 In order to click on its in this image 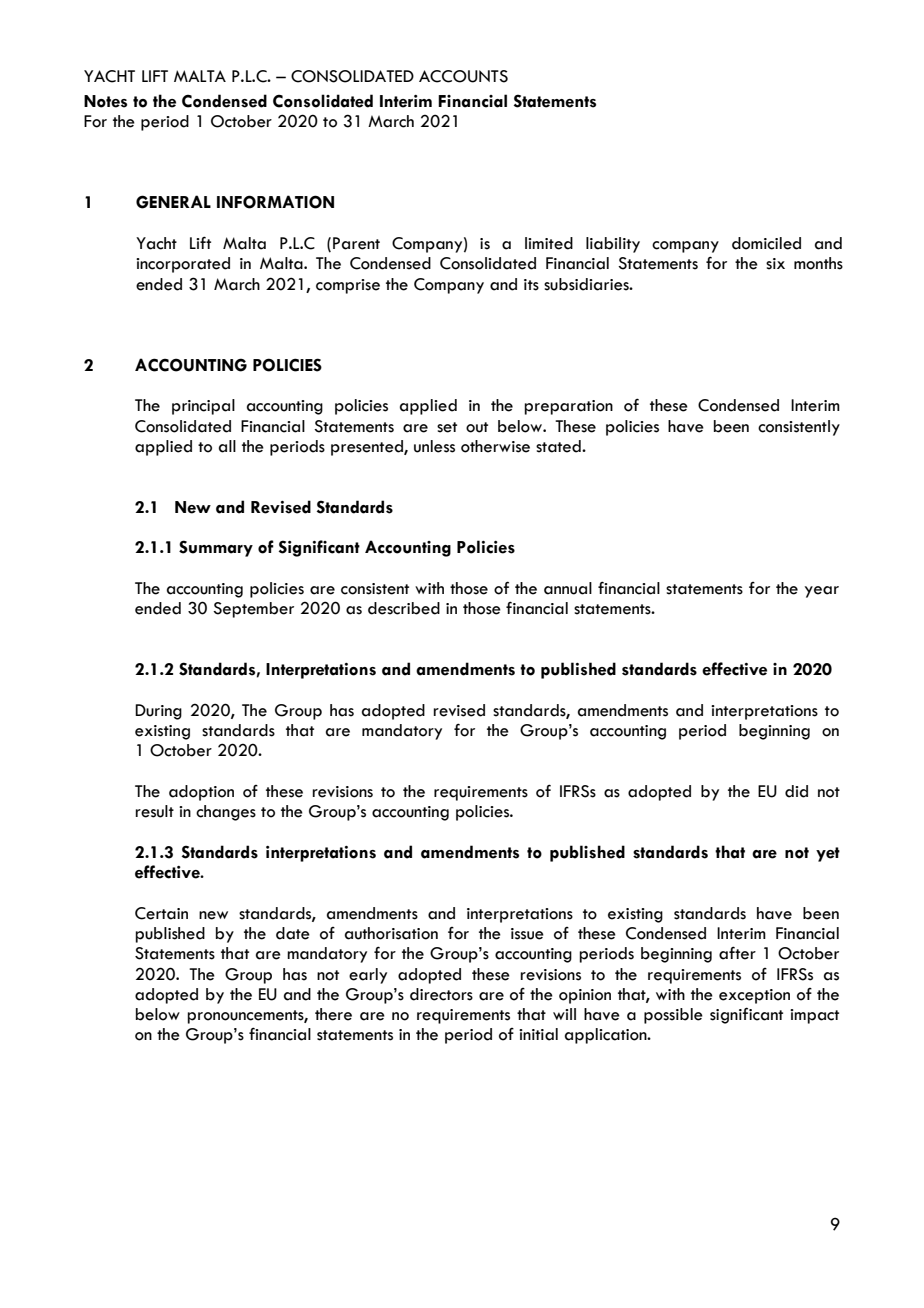, I will do `click(531, 285)`.
